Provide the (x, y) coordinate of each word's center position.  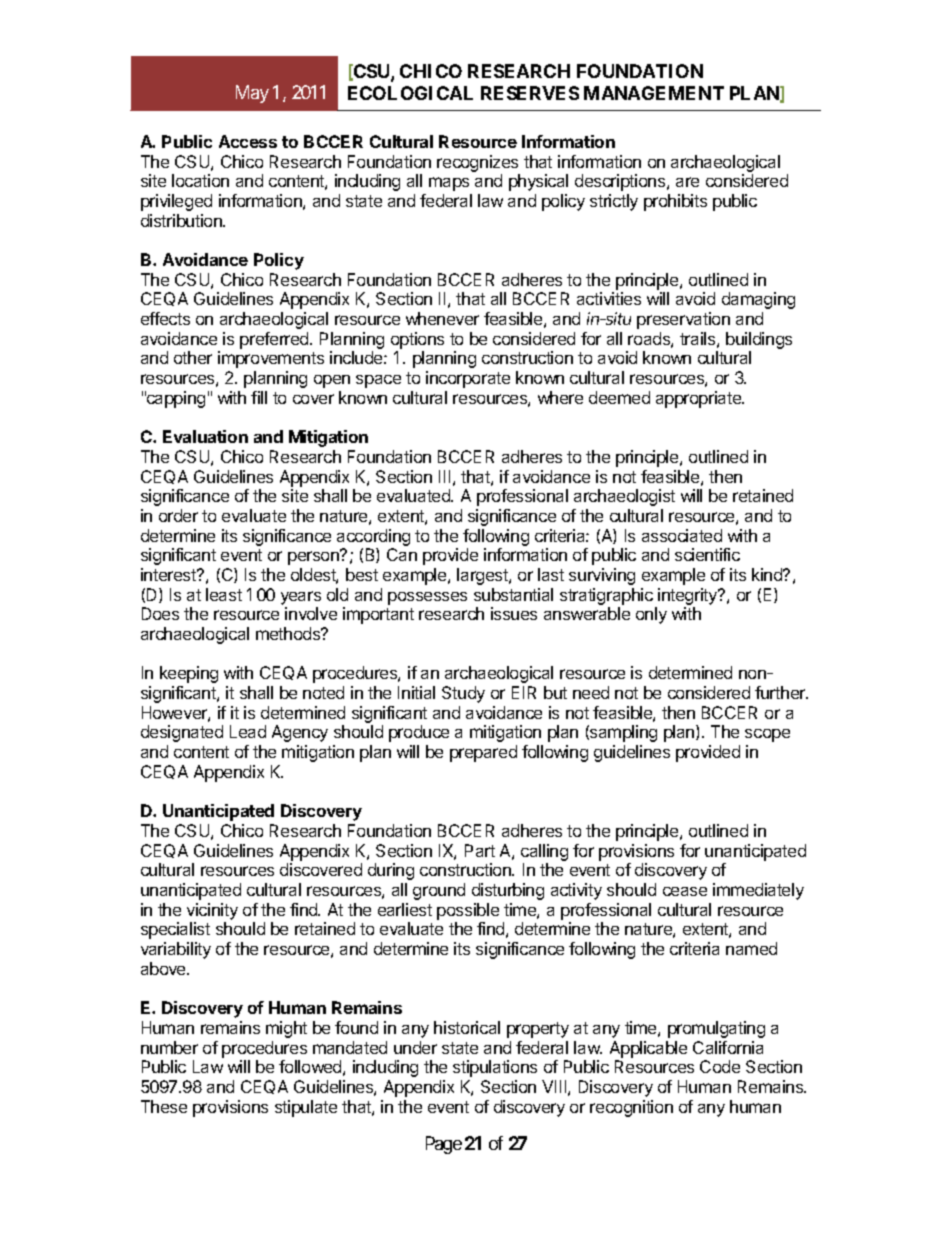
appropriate (700, 399)
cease (685, 891)
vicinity (212, 911)
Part (480, 850)
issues (514, 613)
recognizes (477, 163)
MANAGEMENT (654, 93)
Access (248, 141)
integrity (688, 598)
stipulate (306, 1108)
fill (259, 397)
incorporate (468, 379)
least (224, 594)
